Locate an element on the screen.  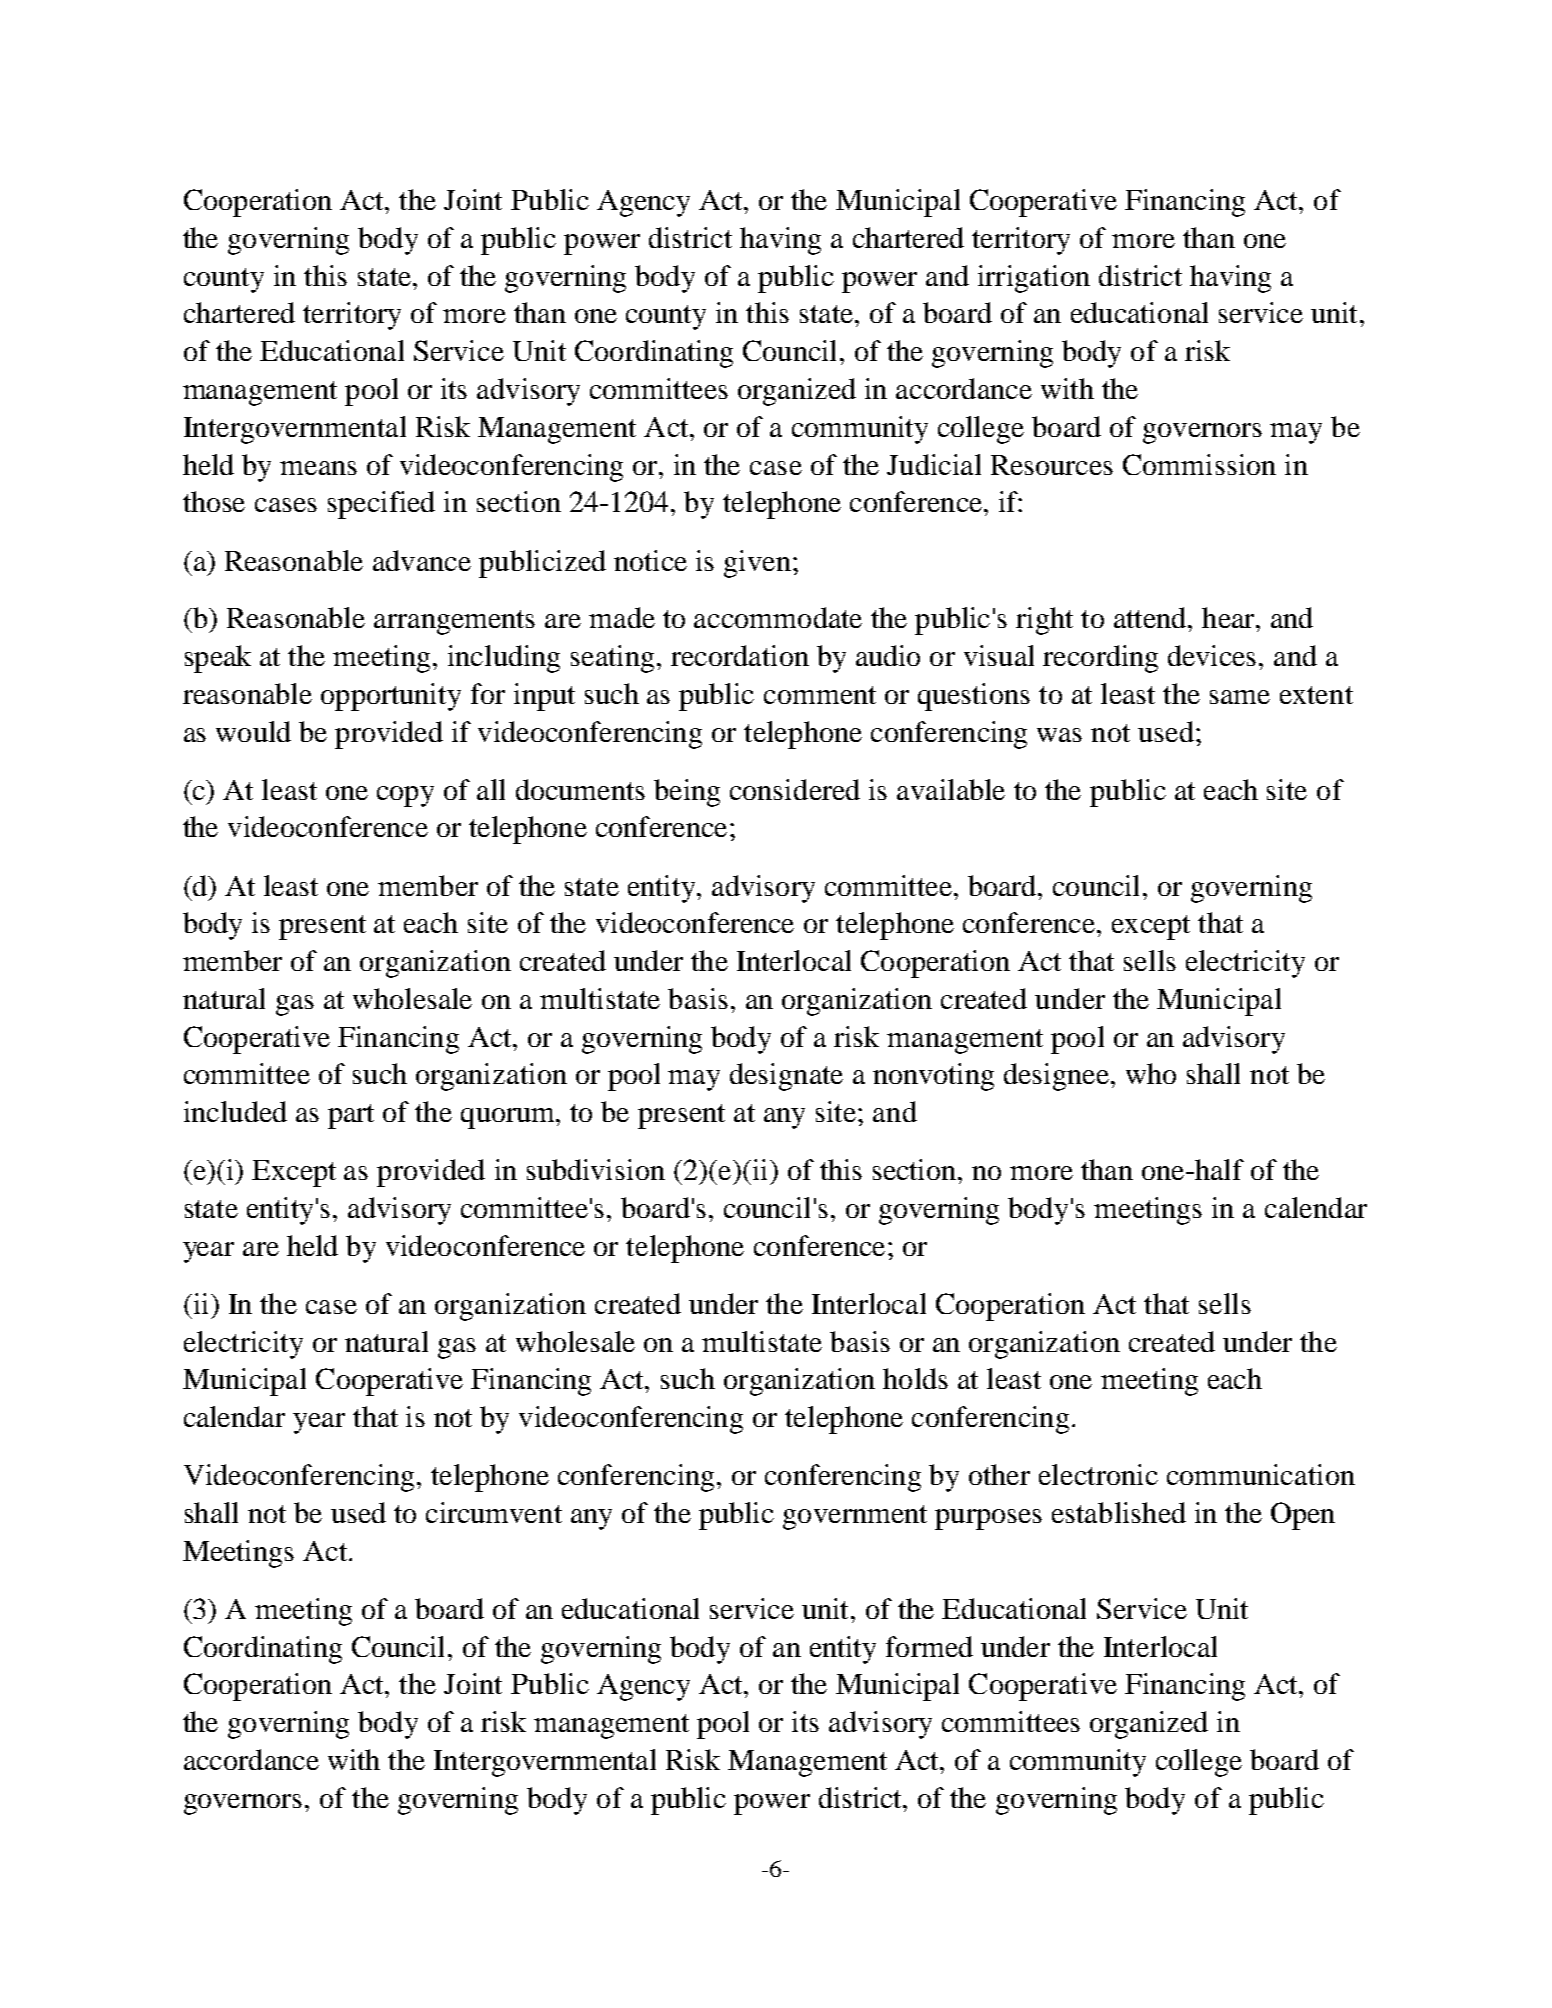
established is located at coordinates (1119, 1512).
